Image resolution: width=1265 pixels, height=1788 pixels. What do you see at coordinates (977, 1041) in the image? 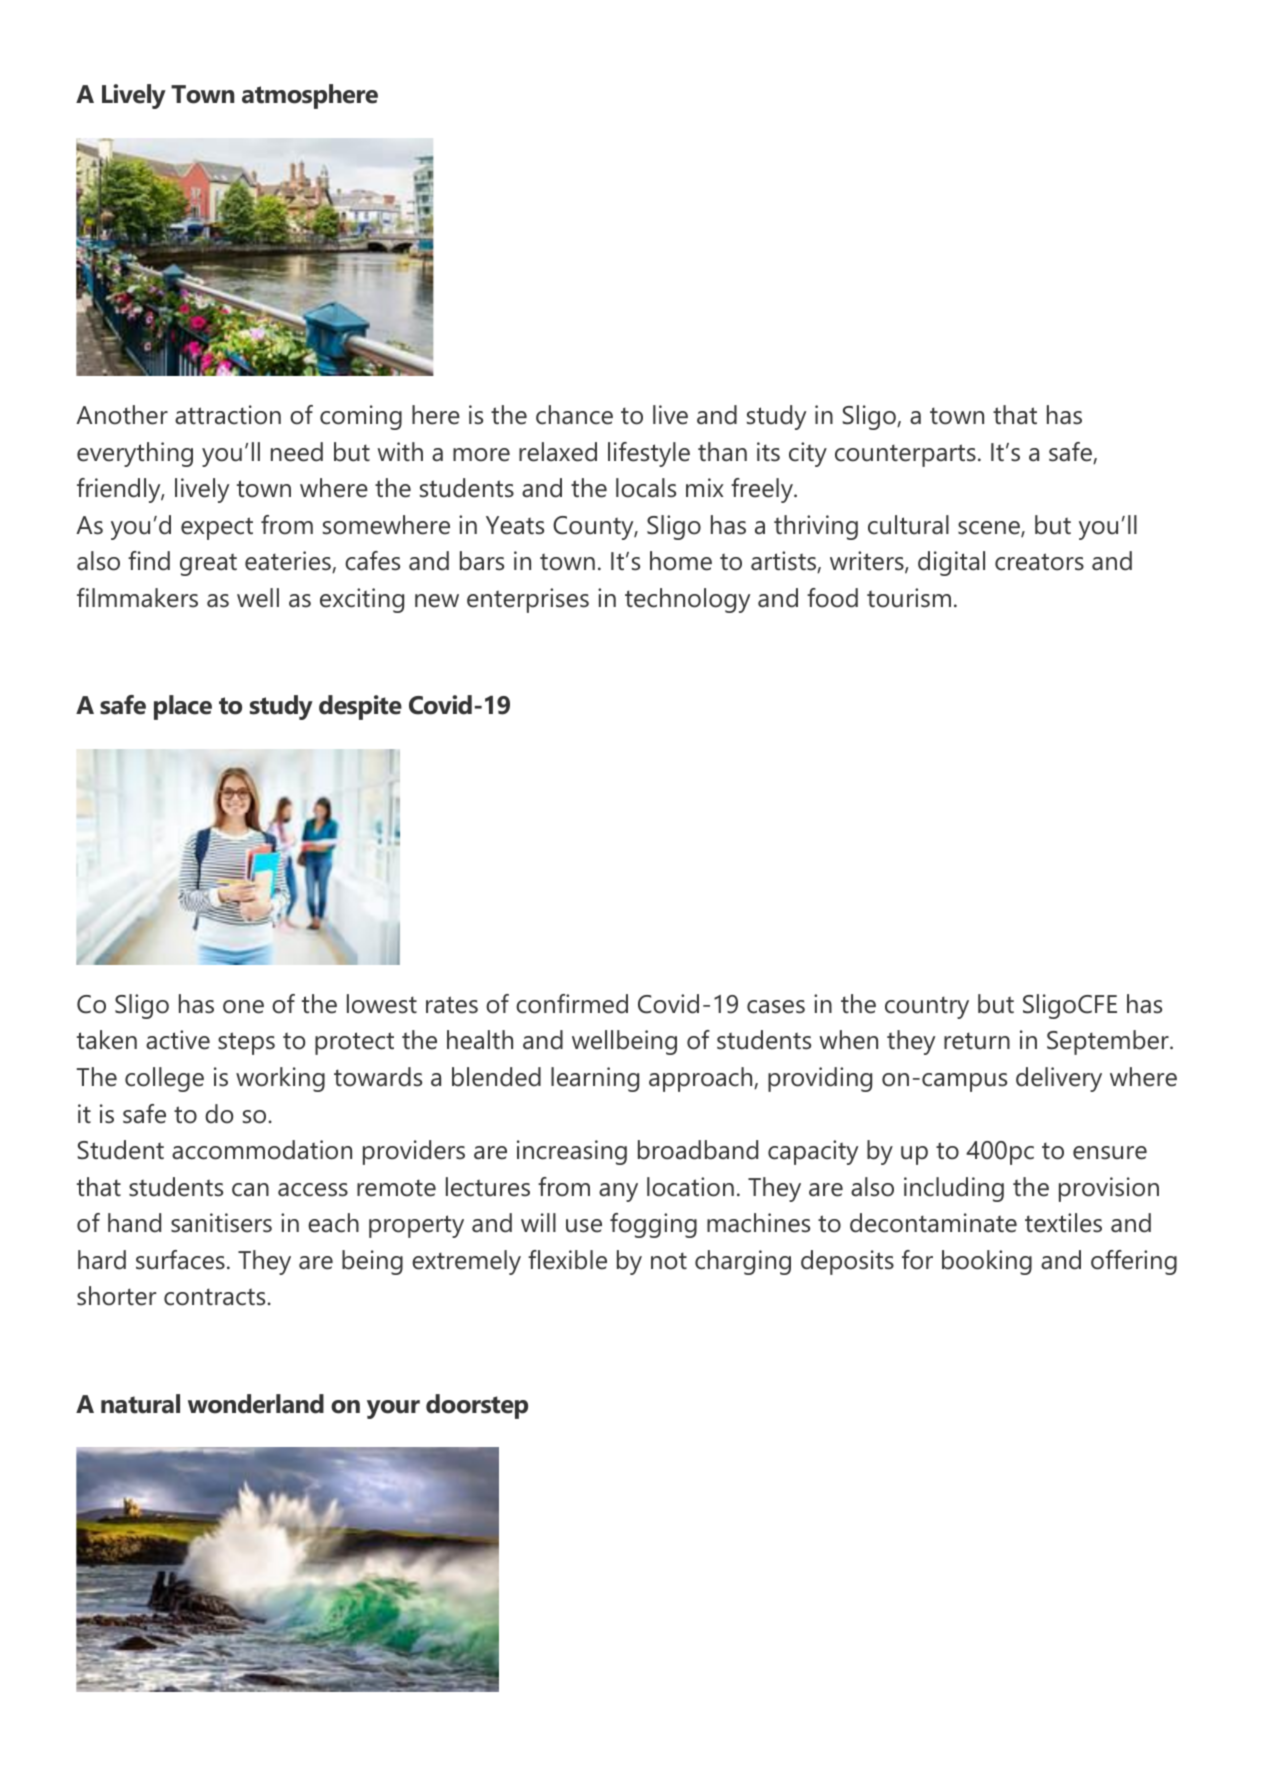
I see `return` at bounding box center [977, 1041].
